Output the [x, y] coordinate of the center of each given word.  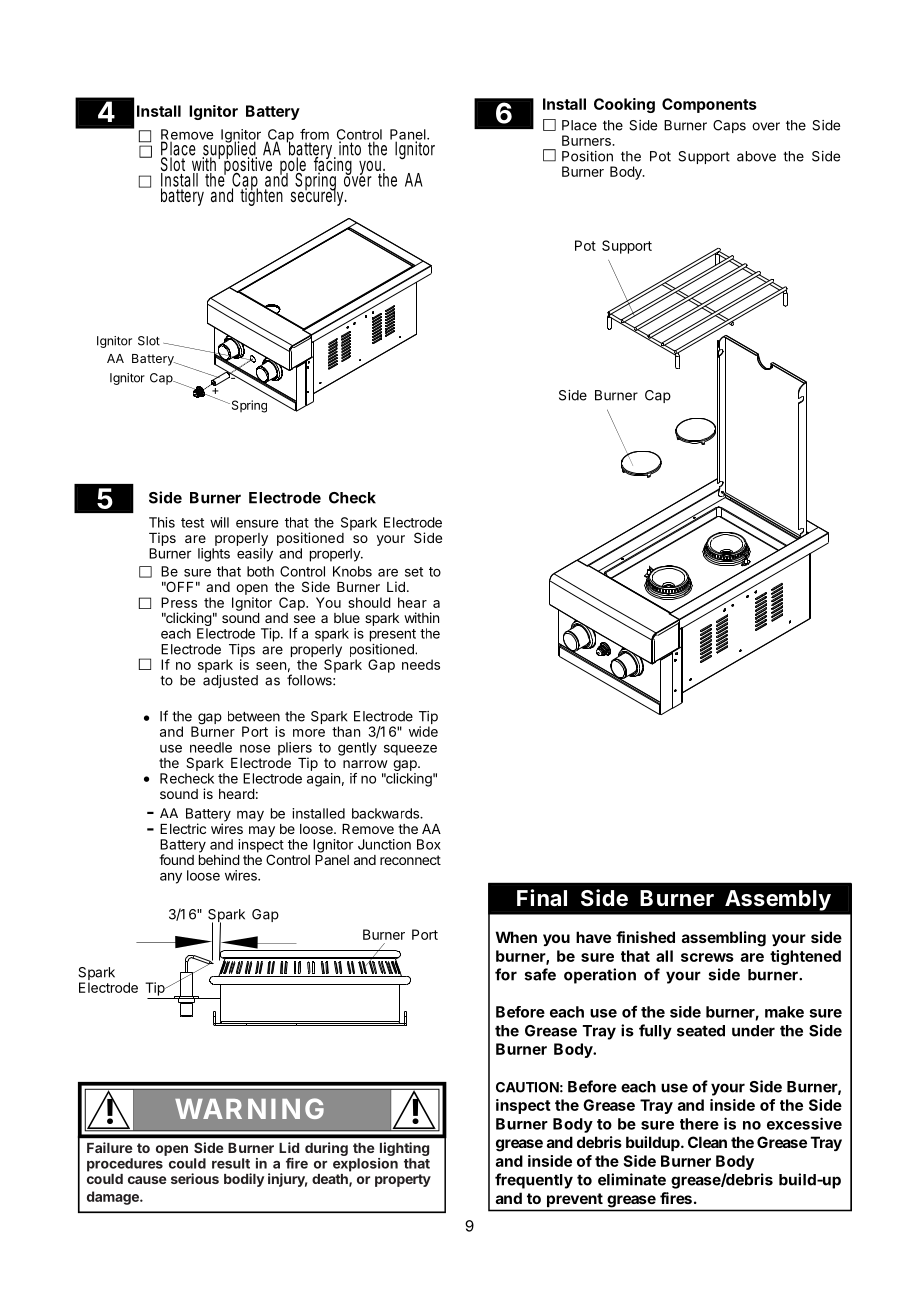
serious [195, 1178]
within [421, 617]
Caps [729, 126]
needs [421, 664]
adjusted [230, 681]
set [414, 572]
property [403, 1180]
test [192, 523]
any [171, 878]
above [756, 156]
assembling [724, 939]
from [314, 134]
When [516, 937]
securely [319, 197]
